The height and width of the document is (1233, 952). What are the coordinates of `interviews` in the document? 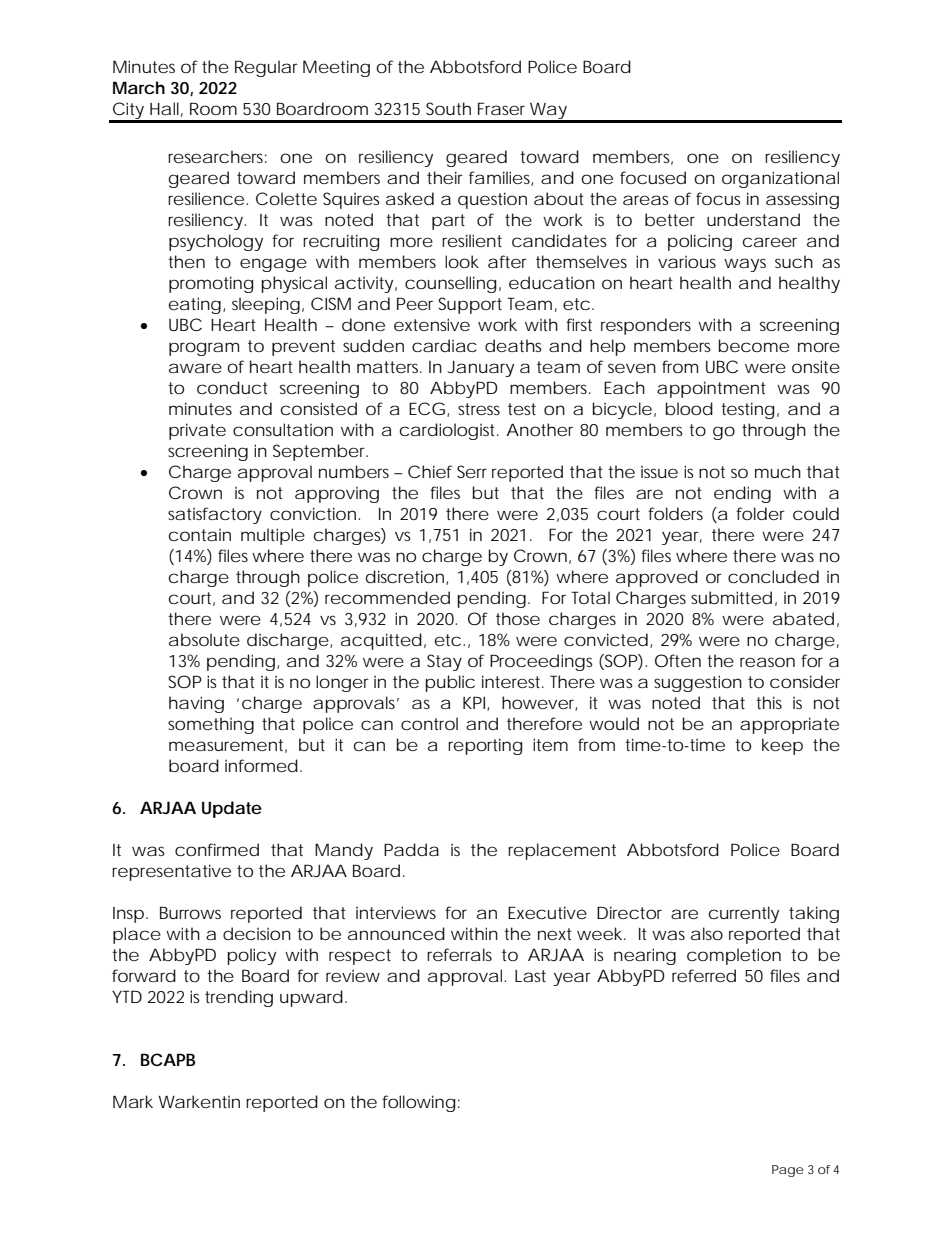 It's located at (396, 912).
